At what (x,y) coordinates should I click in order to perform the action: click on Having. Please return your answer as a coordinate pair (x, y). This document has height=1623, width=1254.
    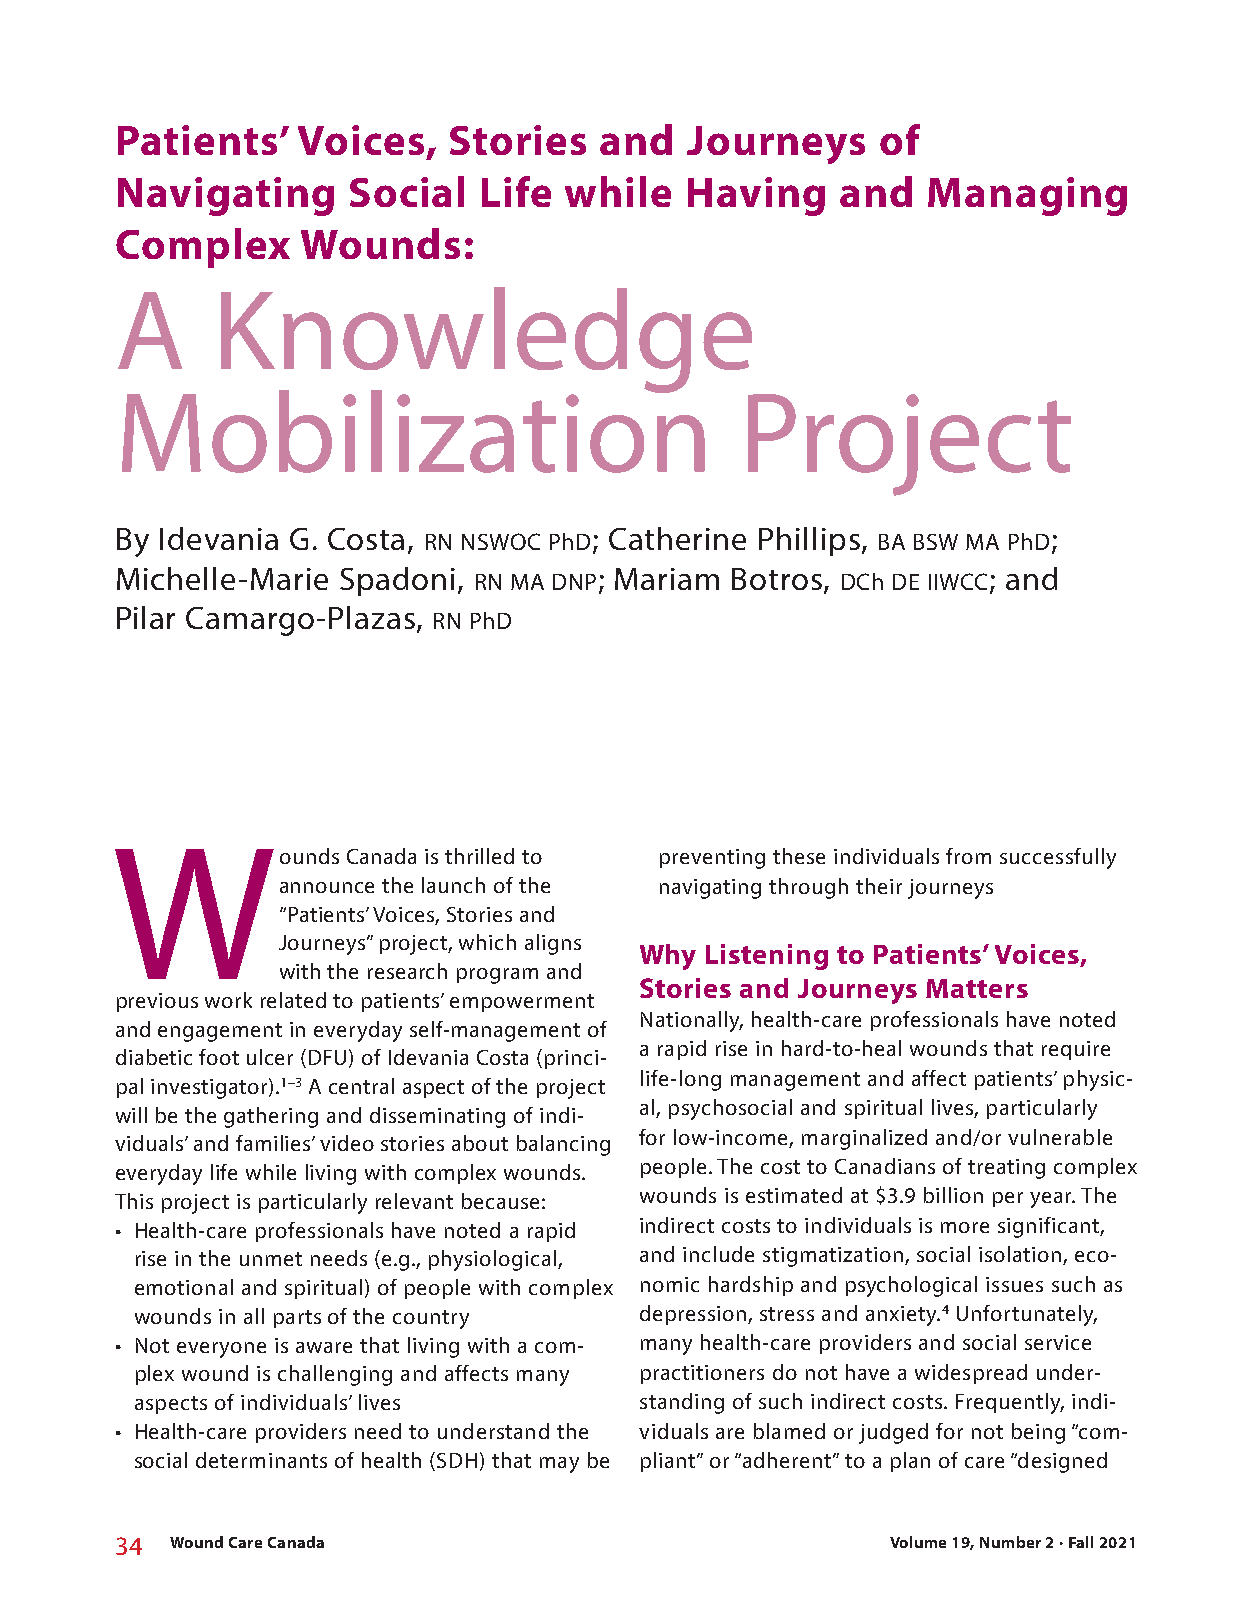
    Looking at the image, I should click on (756, 196).
